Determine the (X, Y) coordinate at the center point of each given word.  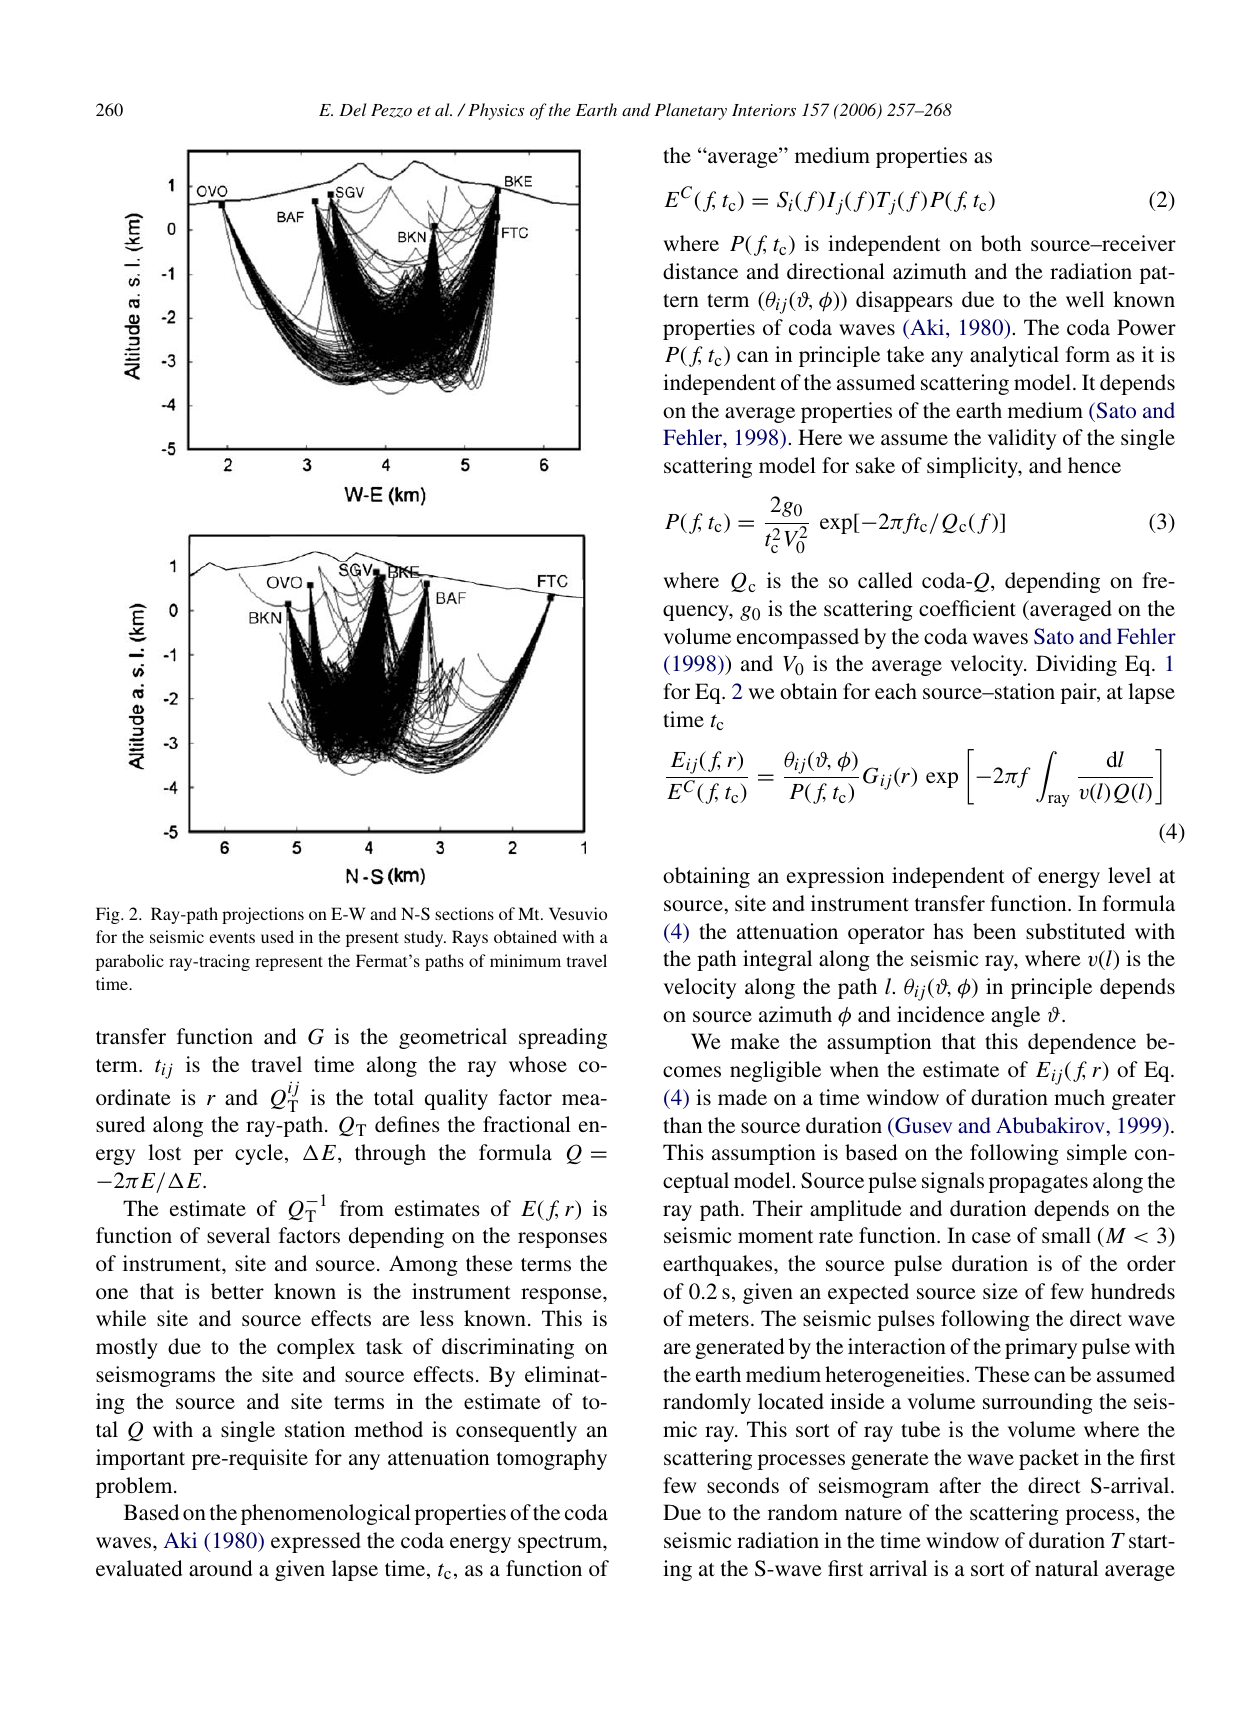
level (1129, 875)
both (1001, 243)
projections (263, 915)
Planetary (691, 111)
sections (464, 913)
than (682, 1125)
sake (875, 465)
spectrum (561, 1544)
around (221, 1568)
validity (1021, 439)
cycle (260, 1154)
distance (700, 271)
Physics (496, 111)
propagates (1038, 1184)
